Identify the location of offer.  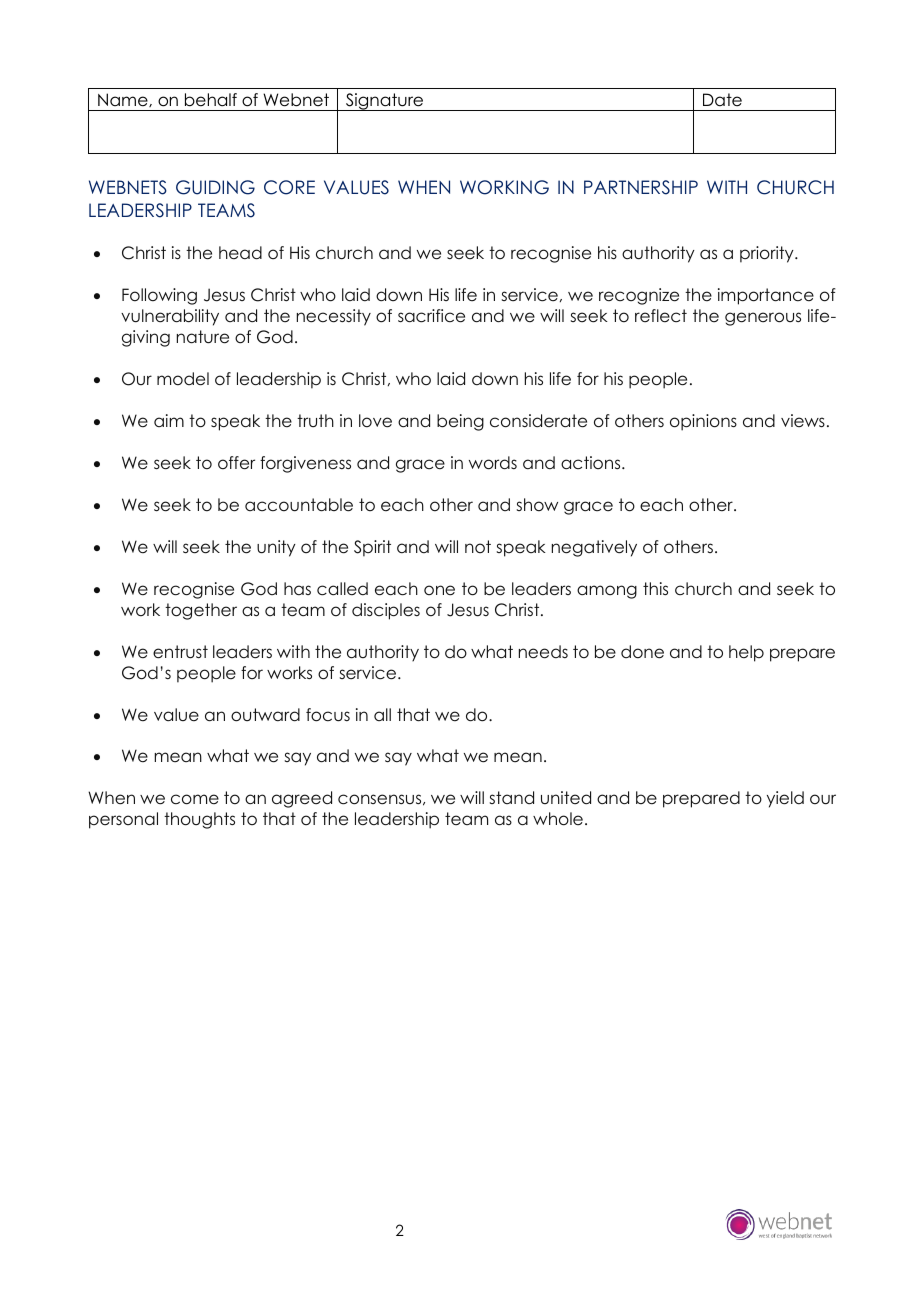
(236, 463).
